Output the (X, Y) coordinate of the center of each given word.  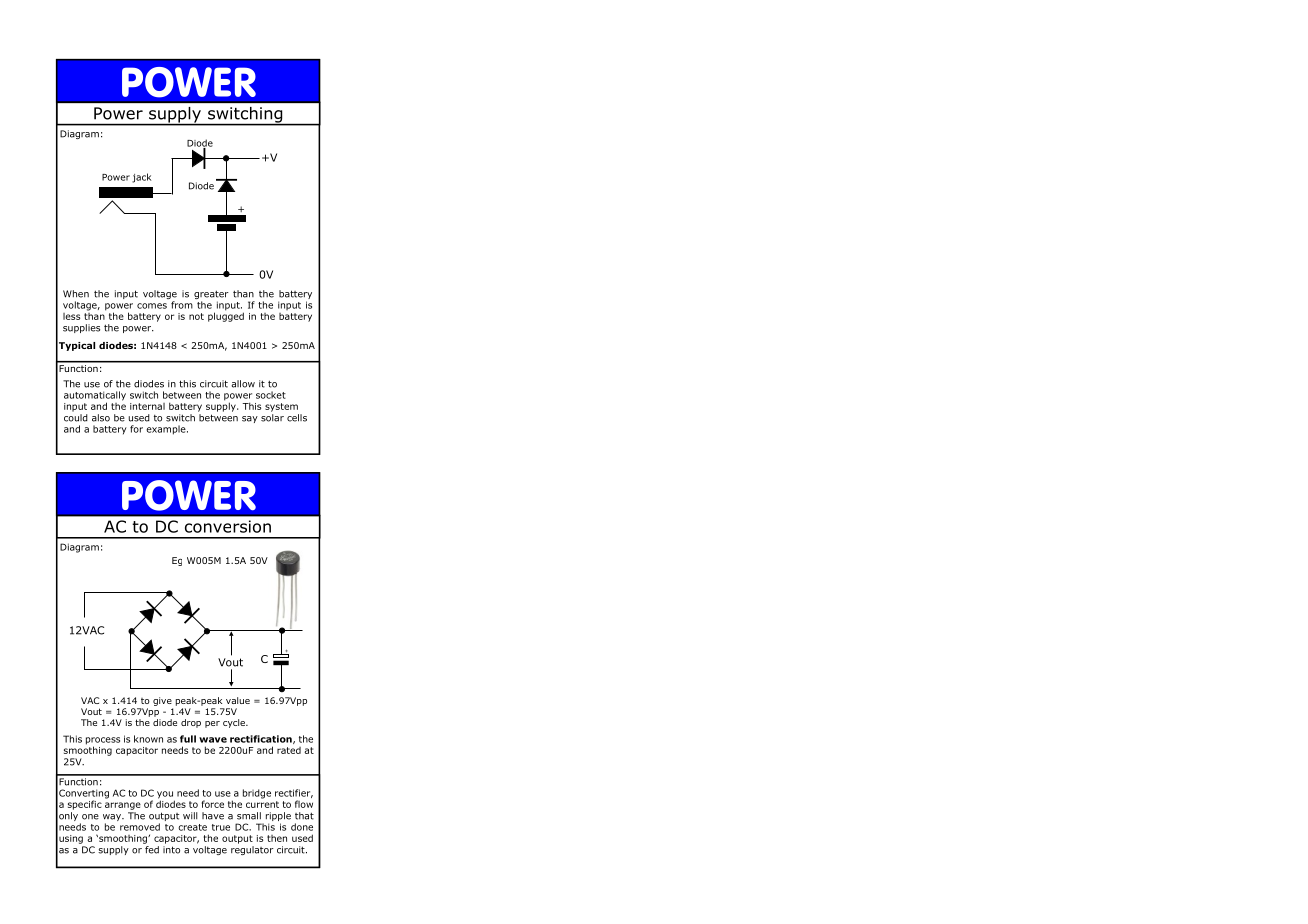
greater (211, 296)
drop (191, 723)
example (167, 430)
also (101, 418)
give (162, 701)
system (281, 407)
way (113, 819)
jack (141, 178)
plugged (226, 316)
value (238, 700)
